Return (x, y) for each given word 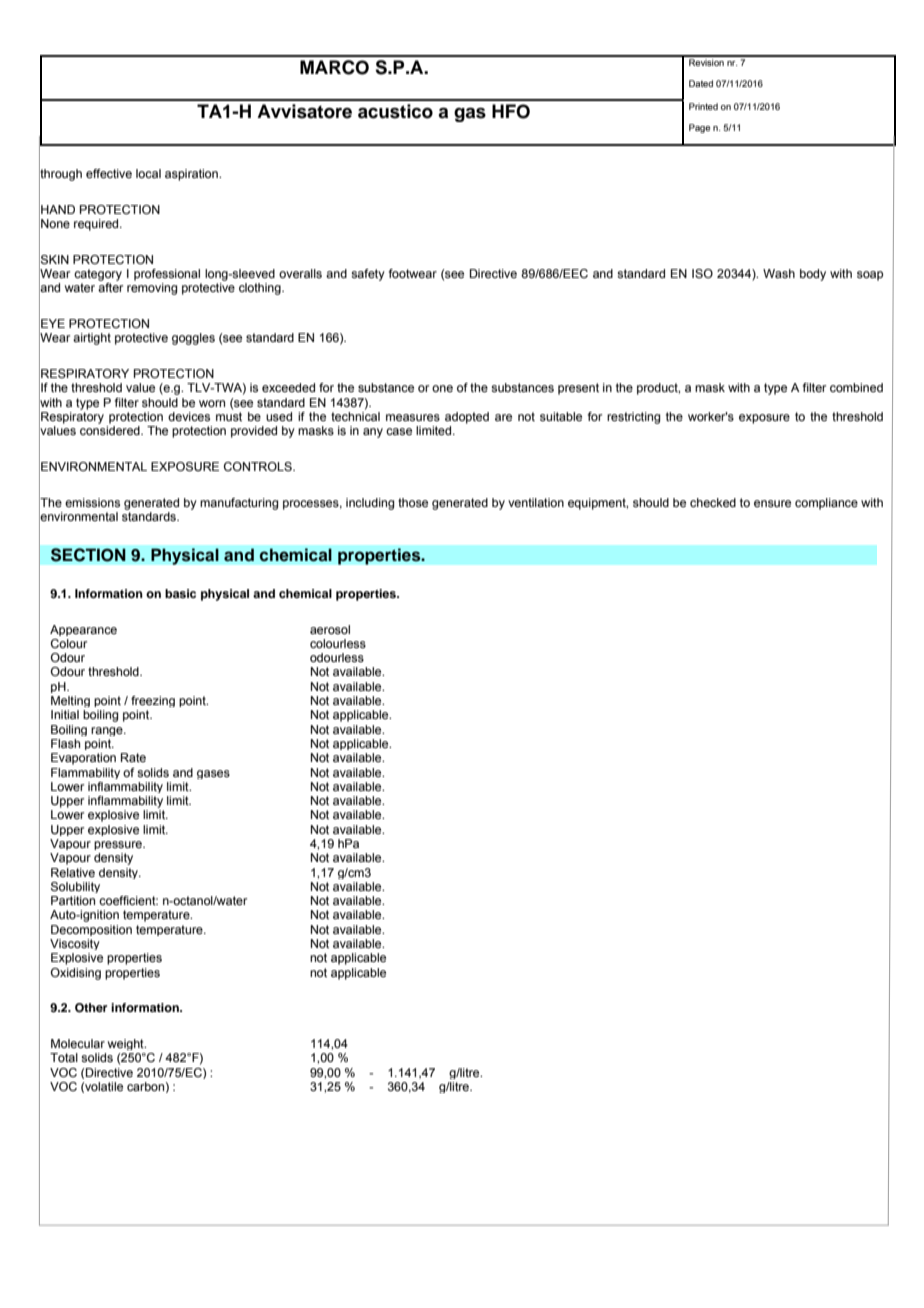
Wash (779, 273)
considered (111, 430)
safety (368, 275)
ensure (772, 503)
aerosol (330, 629)
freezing (153, 701)
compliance (826, 504)
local (148, 173)
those (413, 502)
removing (152, 289)
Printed (703, 106)
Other (91, 1008)
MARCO (334, 67)
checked (713, 502)
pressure (119, 845)
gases (213, 774)
